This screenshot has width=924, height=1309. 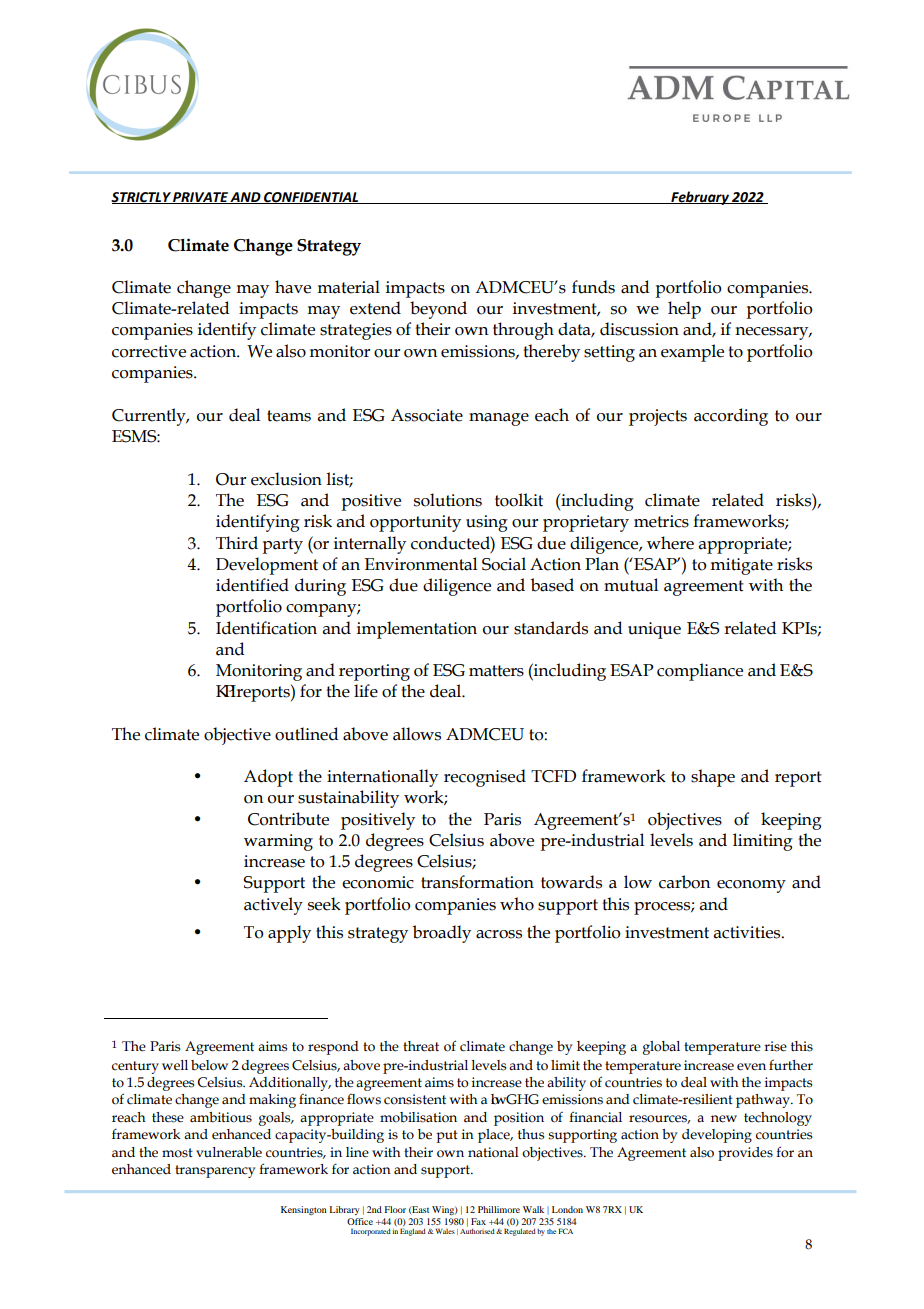 I want to click on apply, so click(x=289, y=934).
